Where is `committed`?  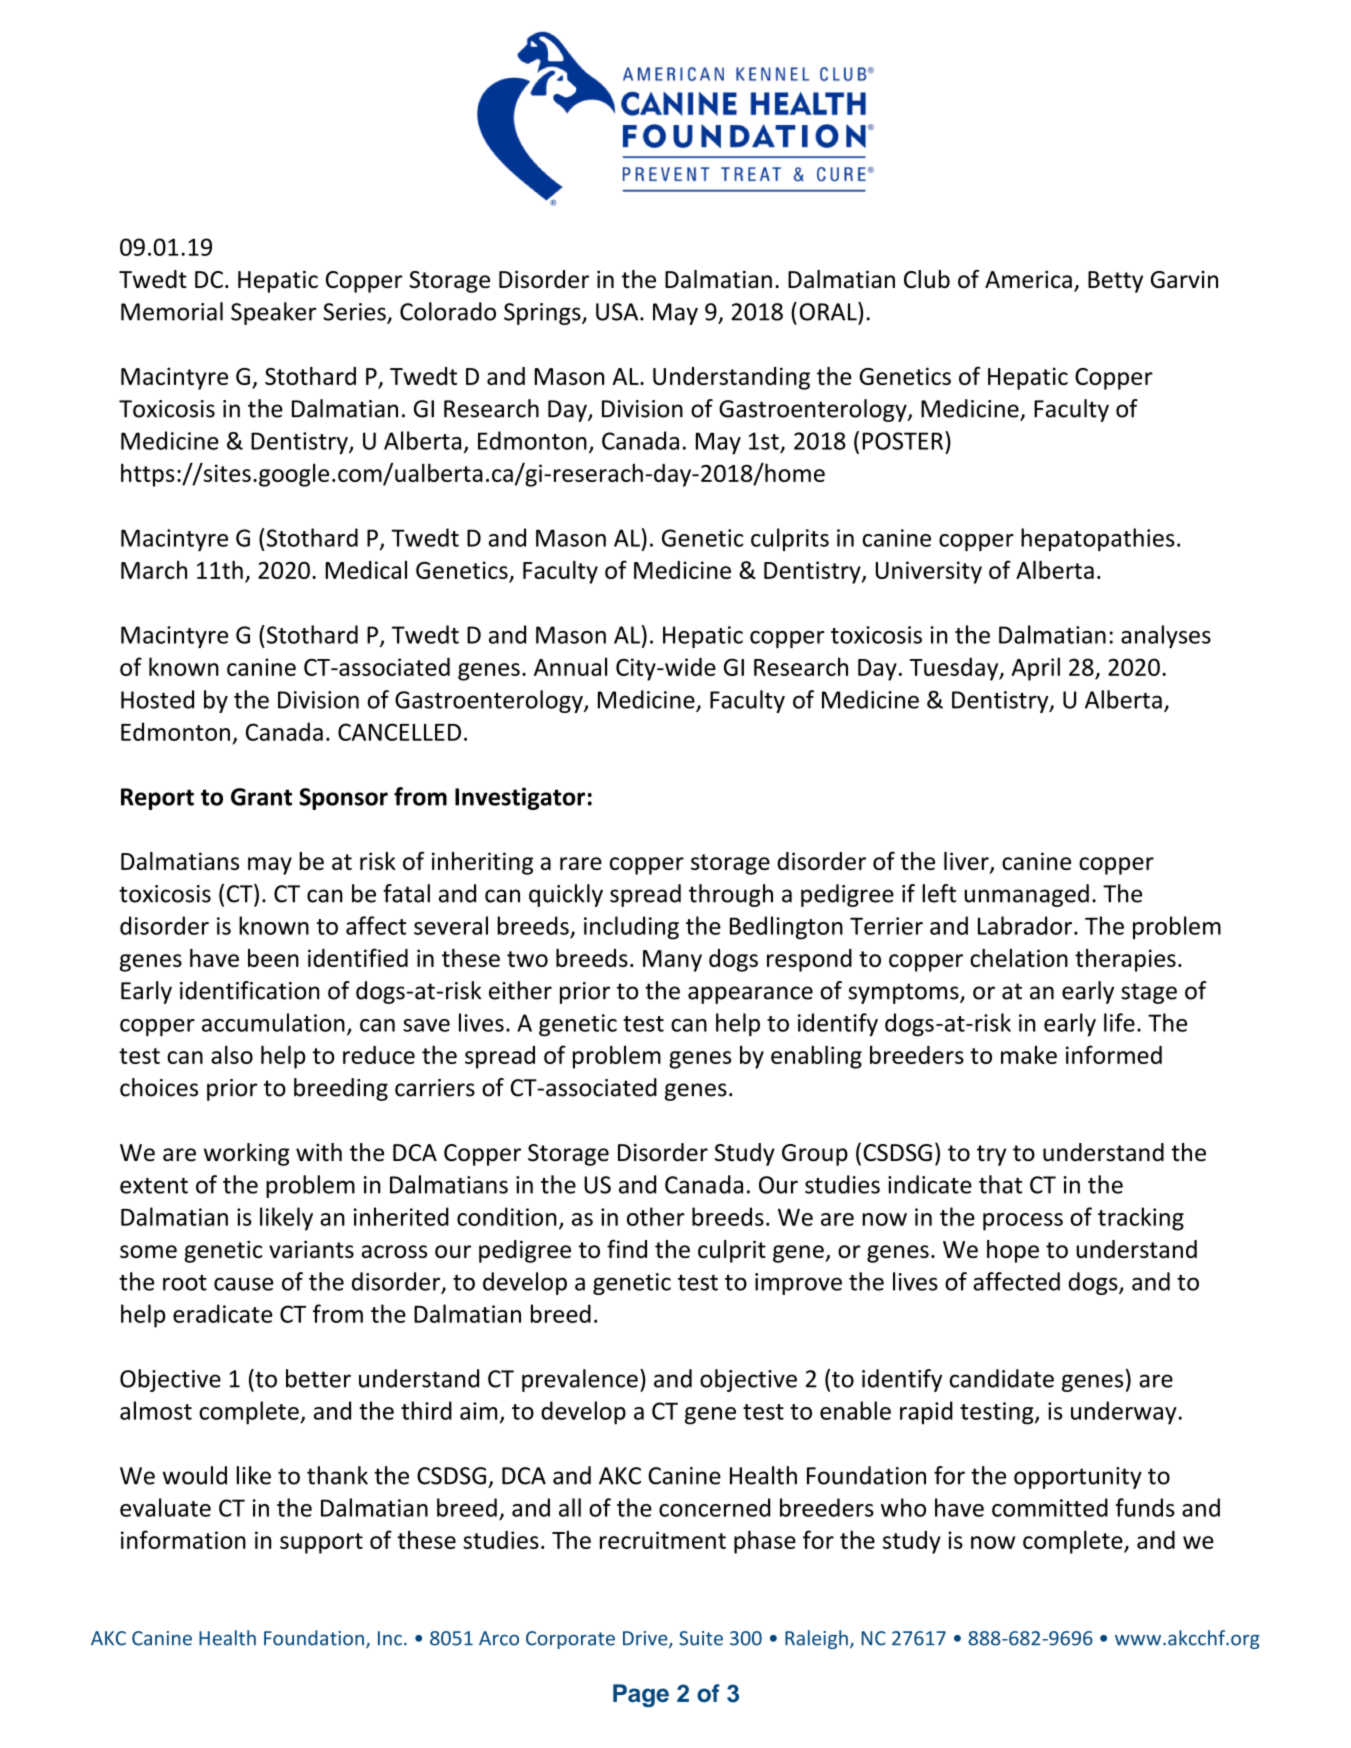 committed is located at coordinates (1050, 1507).
